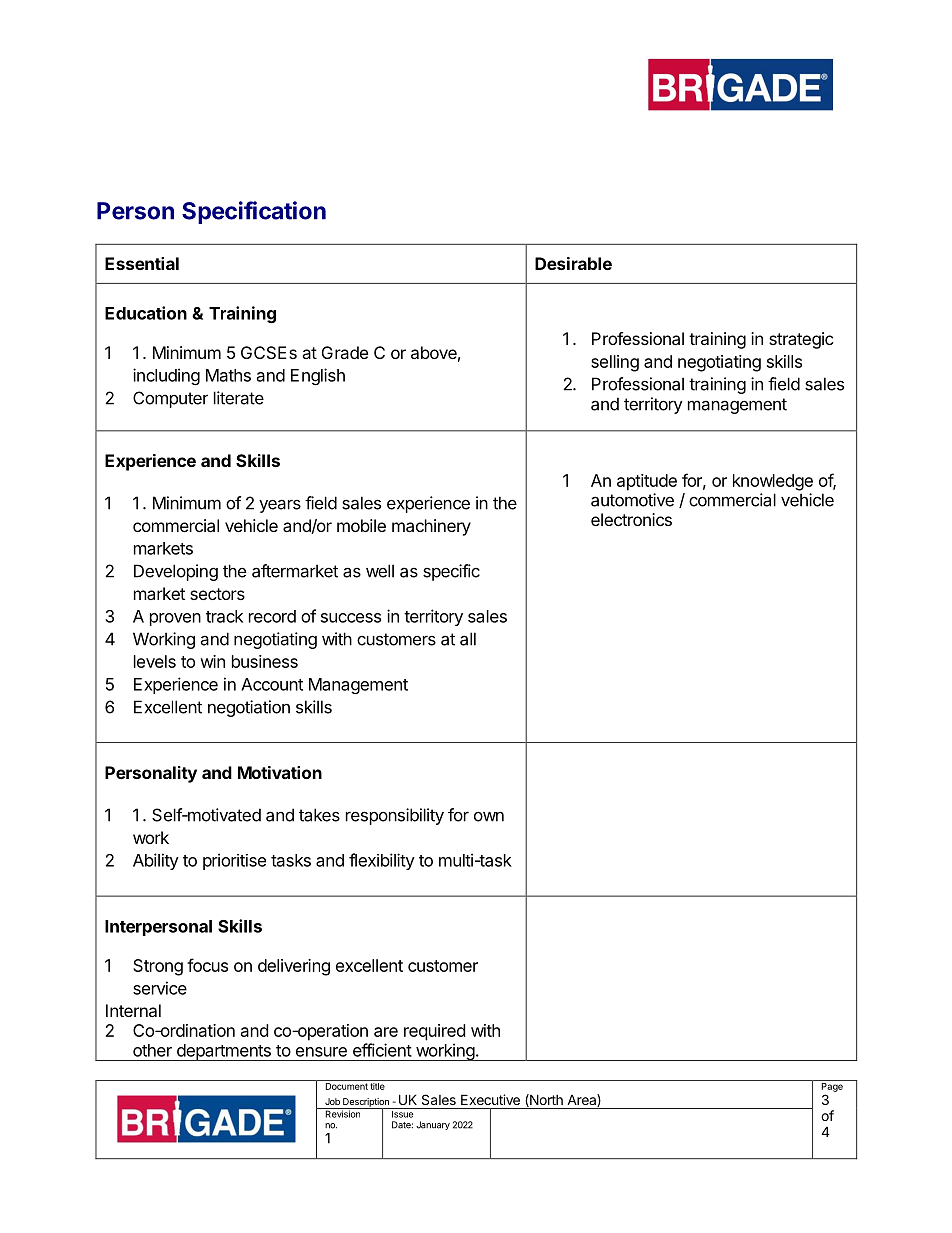 The image size is (952, 1233). I want to click on required, so click(434, 1032).
